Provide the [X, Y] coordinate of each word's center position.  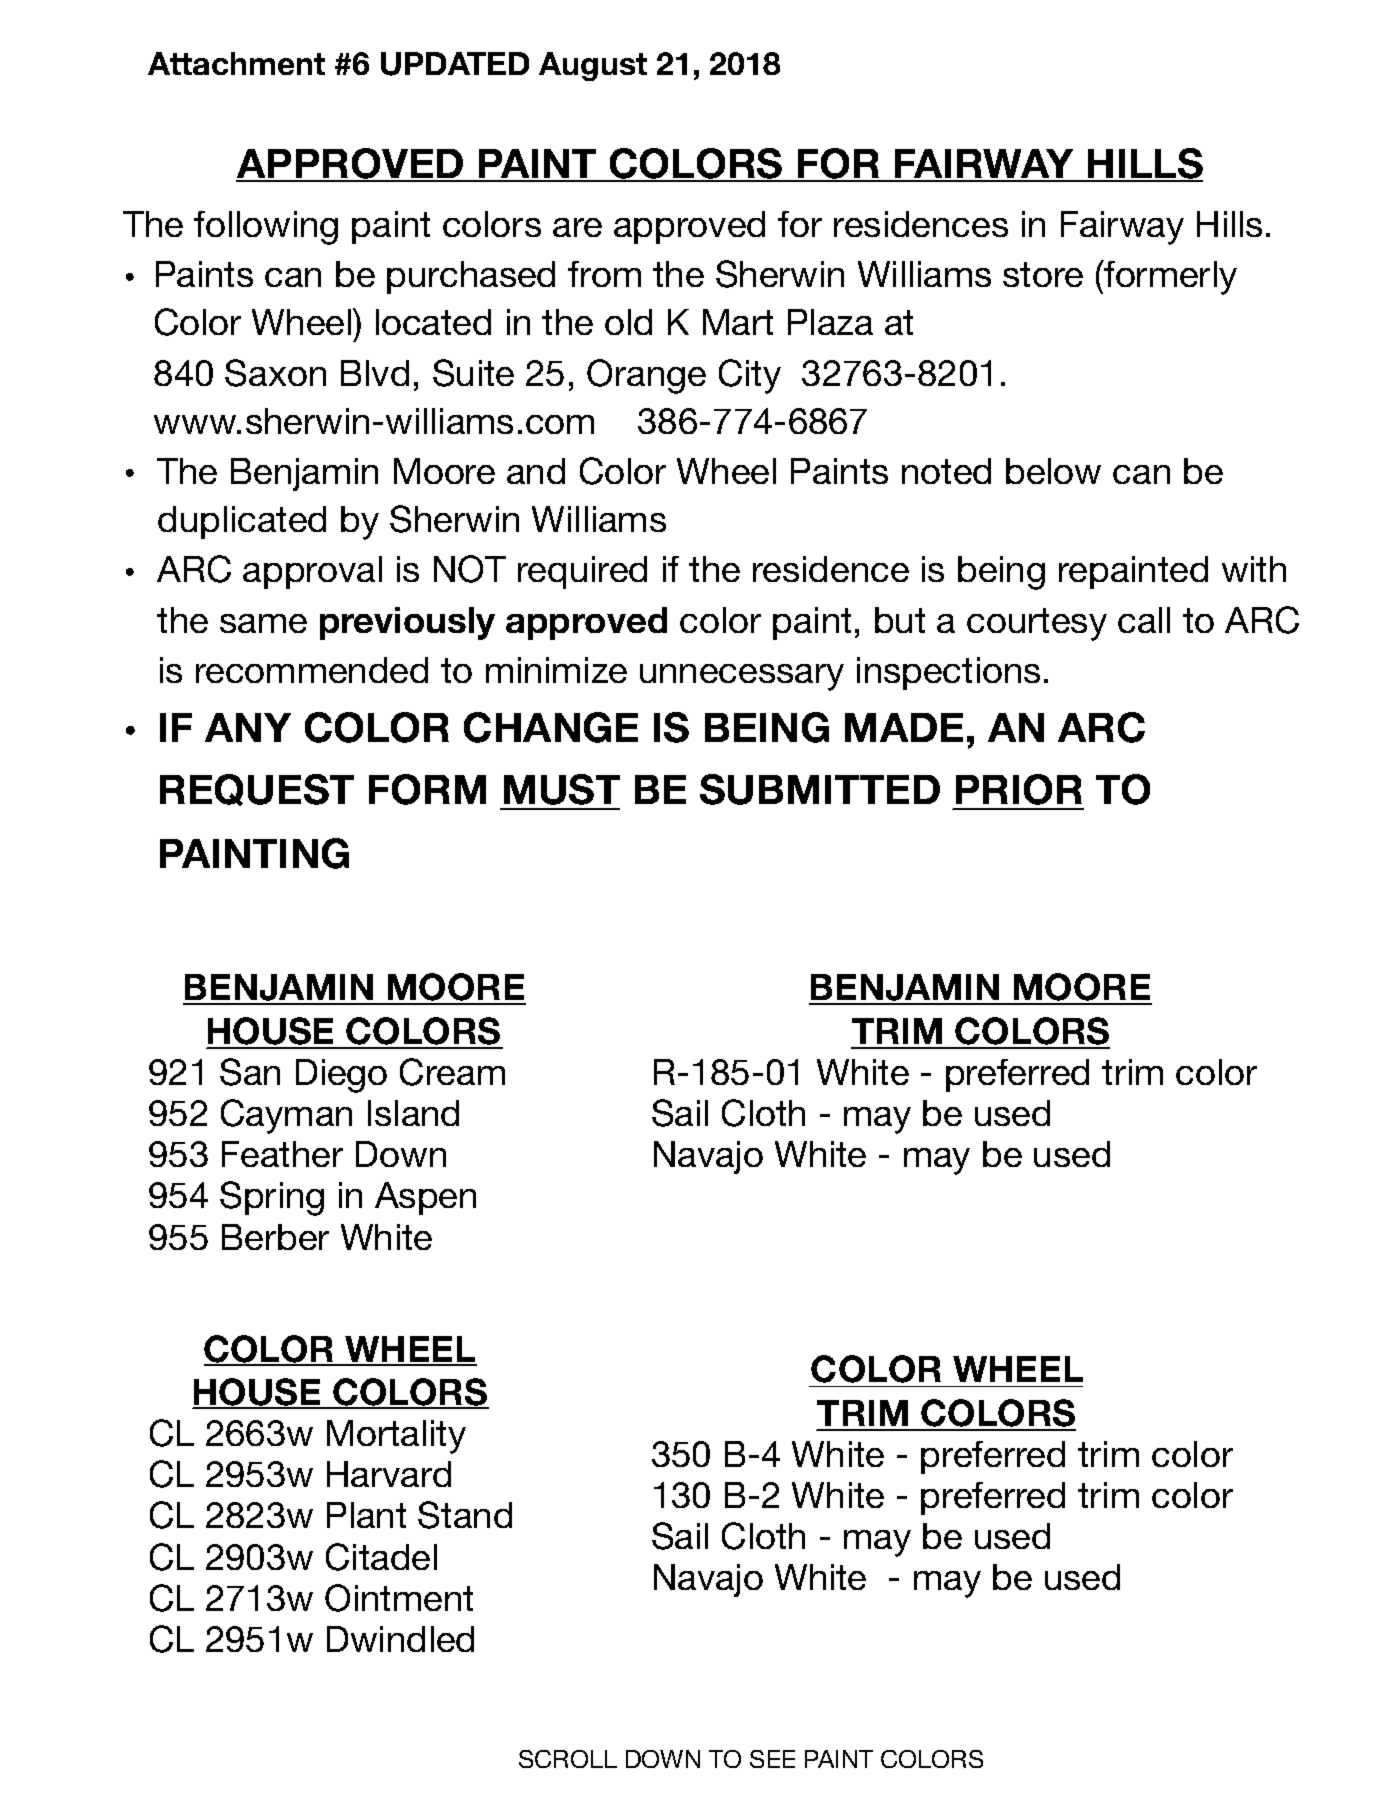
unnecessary [742, 677]
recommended [312, 670]
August [593, 66]
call [1144, 620]
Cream [452, 1072]
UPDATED [455, 64]
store [1043, 274]
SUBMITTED [820, 789]
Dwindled [400, 1639]
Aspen [425, 1198]
